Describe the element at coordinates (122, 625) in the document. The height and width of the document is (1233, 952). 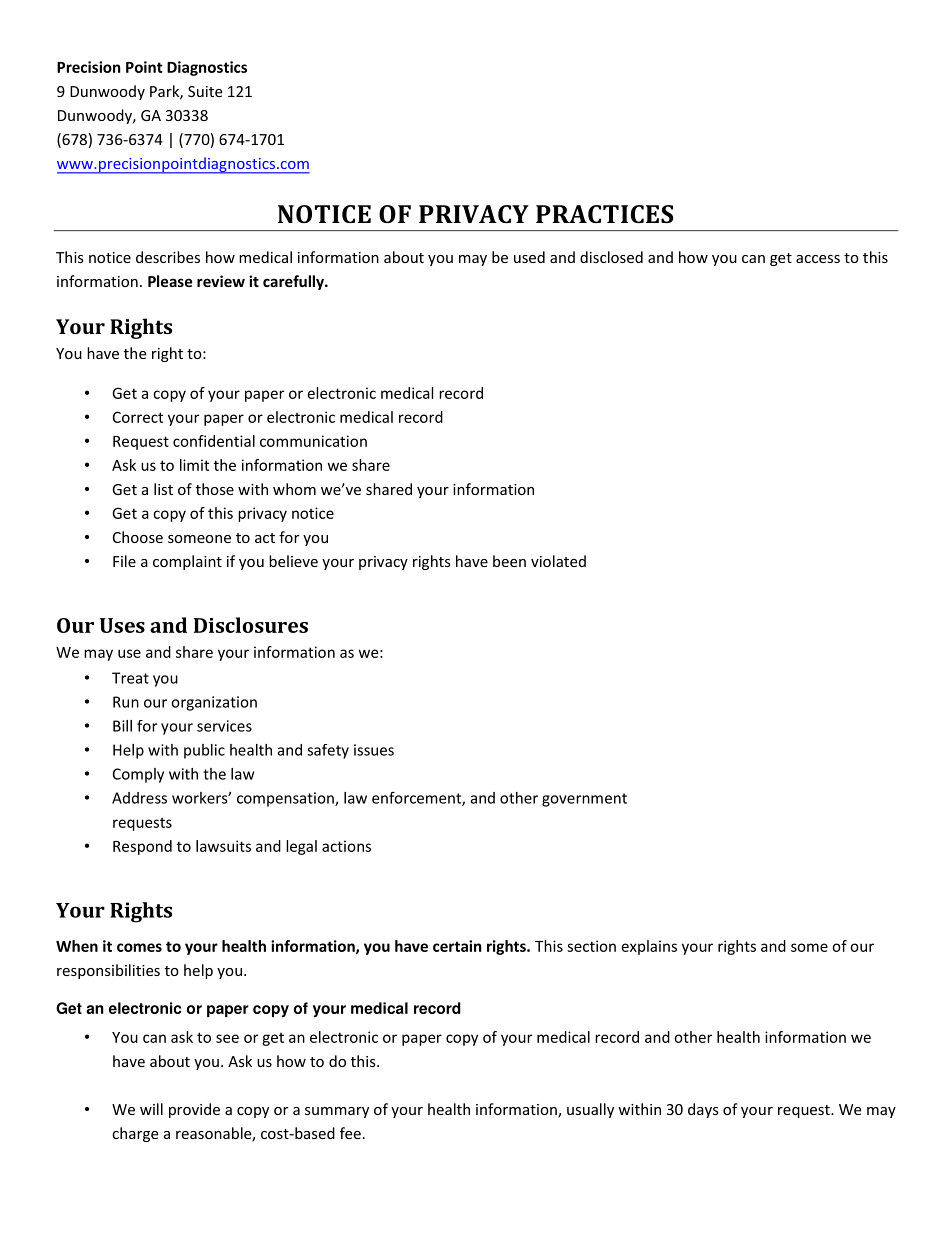
I see `Uses` at that location.
